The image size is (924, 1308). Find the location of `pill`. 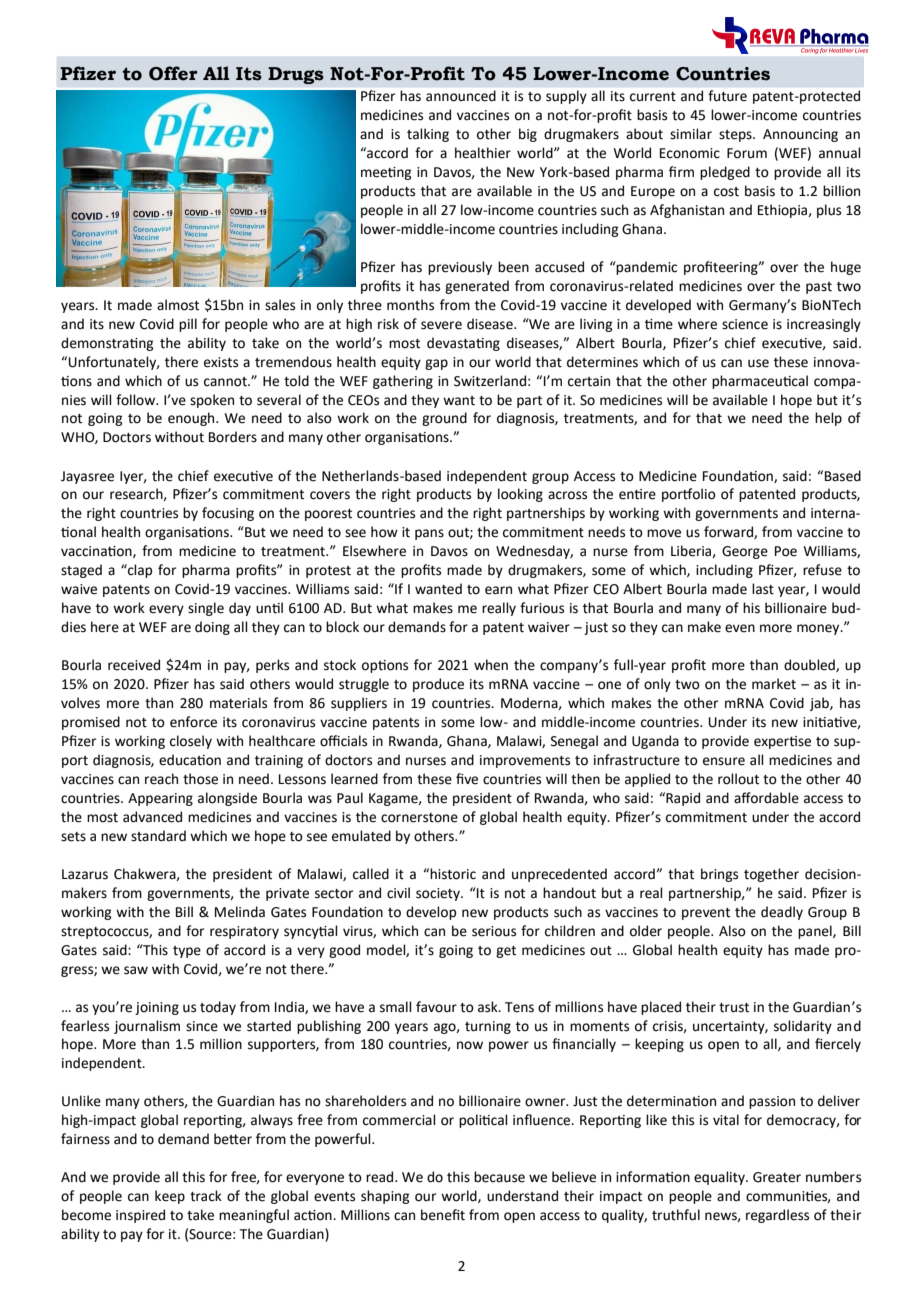

pill is located at coordinates (188, 325).
